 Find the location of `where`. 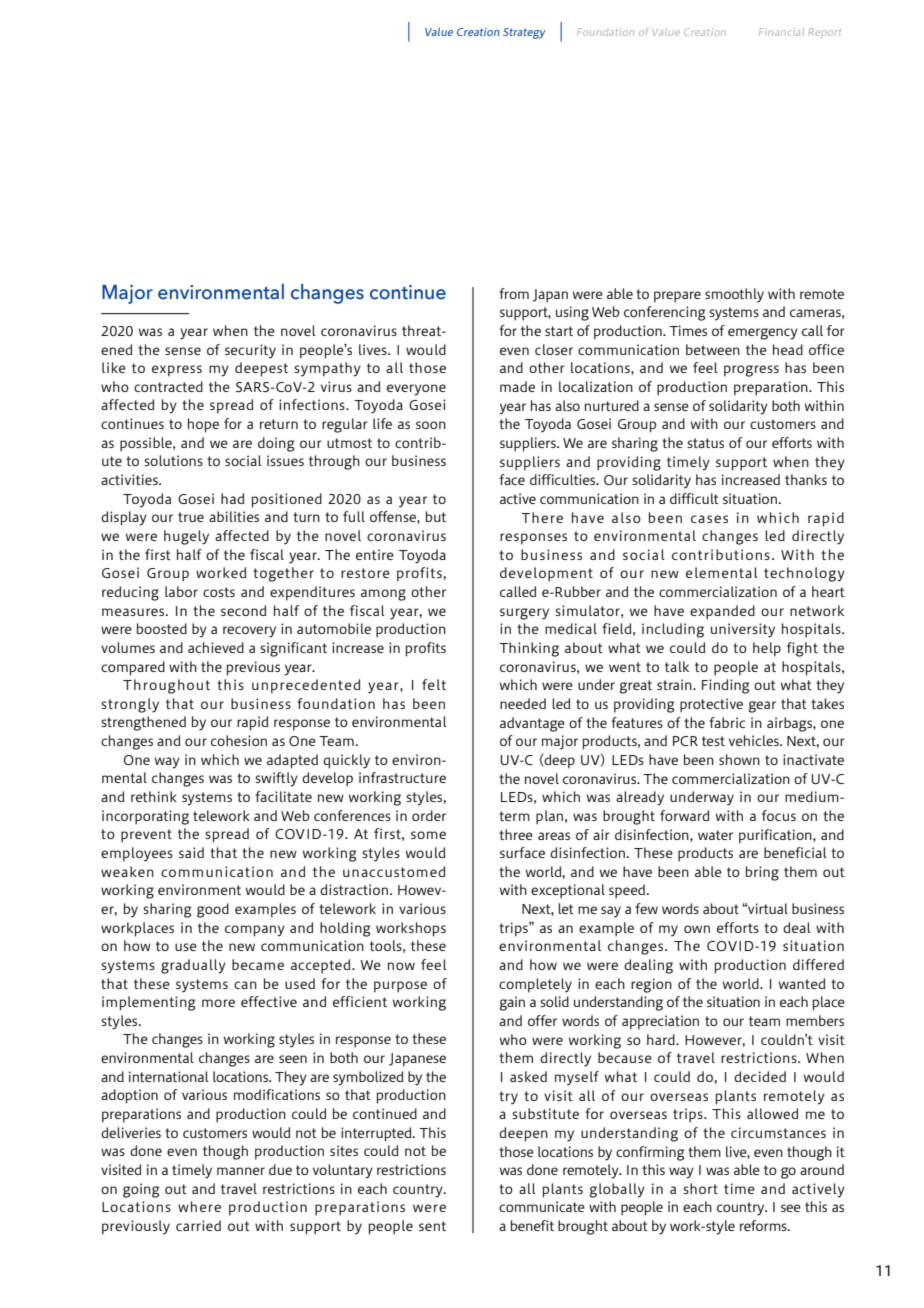

where is located at coordinates (199, 1206).
